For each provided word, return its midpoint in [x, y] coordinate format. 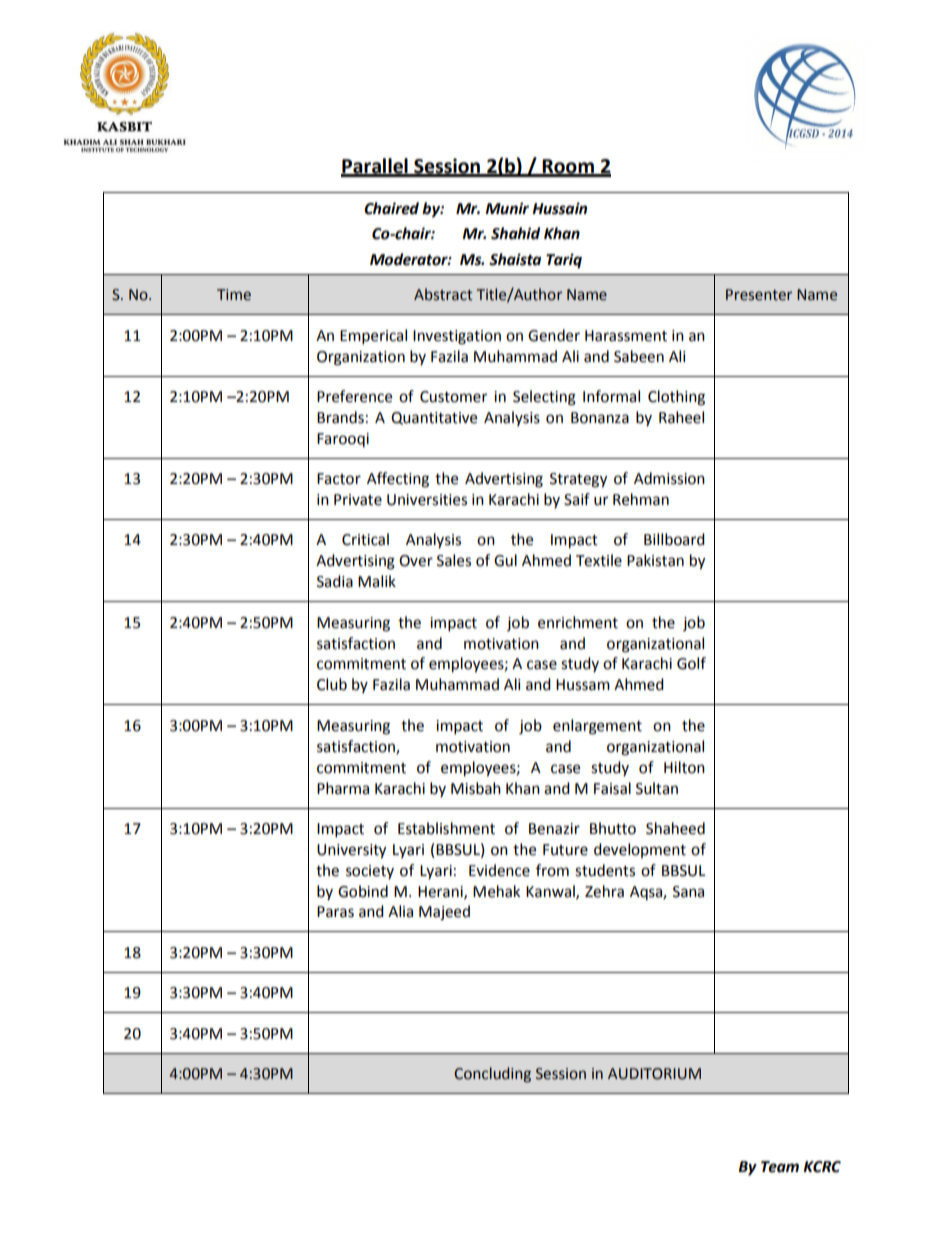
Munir [507, 208]
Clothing [676, 398]
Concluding [492, 1075]
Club [332, 684]
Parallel [375, 167]
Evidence [499, 870]
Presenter [759, 295]
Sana [688, 892]
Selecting [544, 398]
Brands [340, 417]
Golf [691, 663]
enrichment [578, 622]
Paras [335, 912]
